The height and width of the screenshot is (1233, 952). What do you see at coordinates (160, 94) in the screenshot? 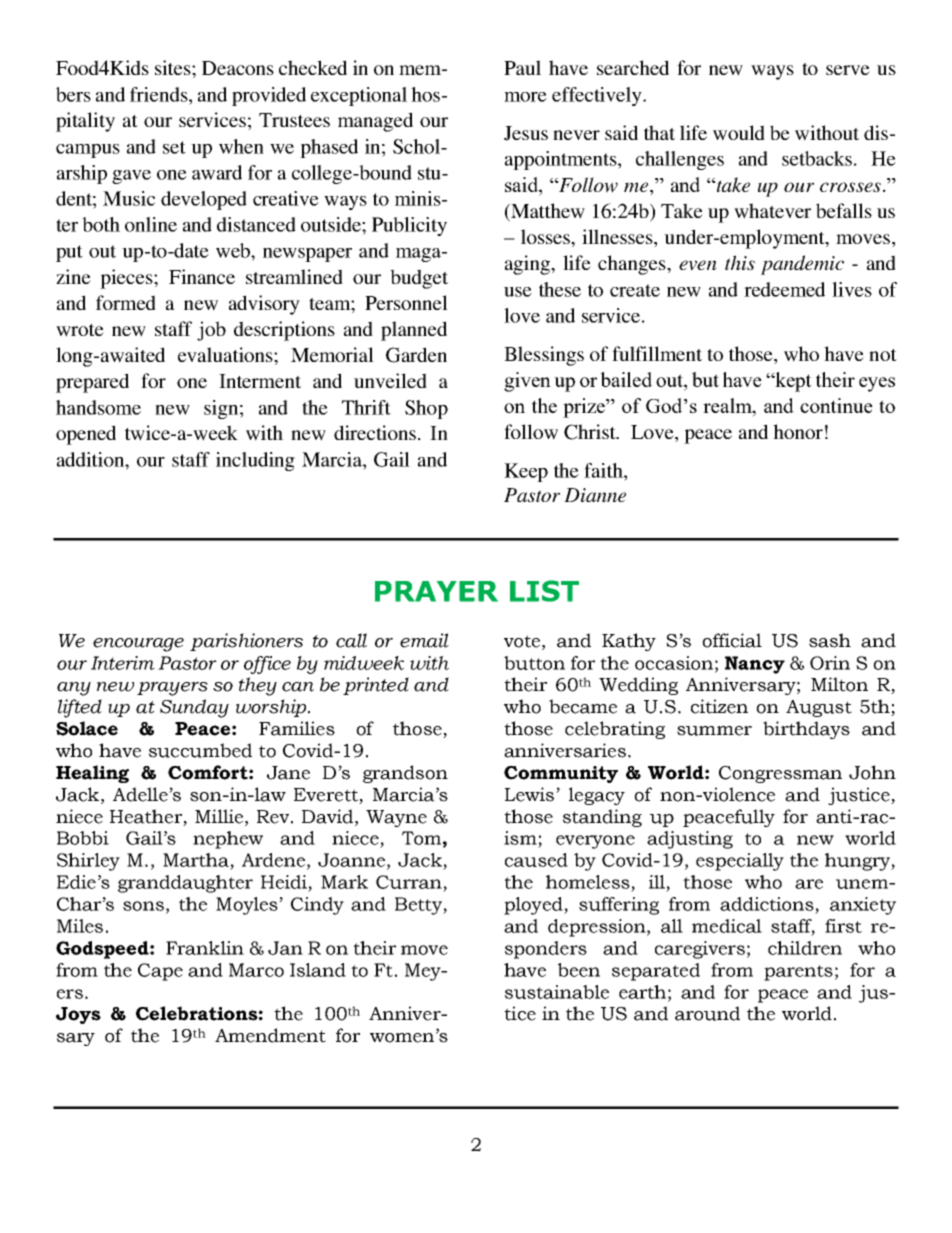
I see `friends` at bounding box center [160, 94].
